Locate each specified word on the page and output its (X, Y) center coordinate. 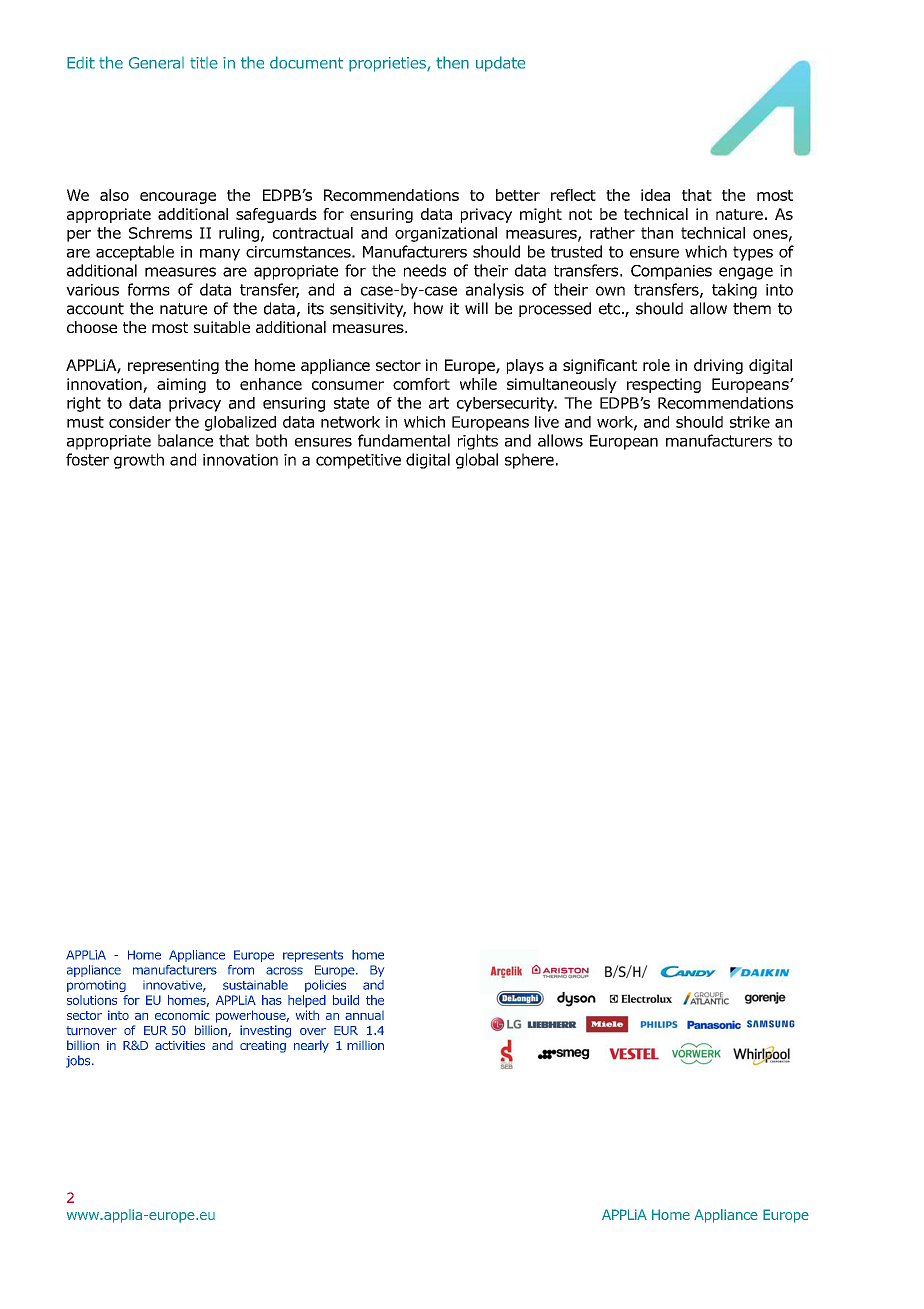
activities (180, 1045)
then (452, 62)
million (365, 1045)
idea (655, 195)
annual (364, 1015)
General (156, 63)
